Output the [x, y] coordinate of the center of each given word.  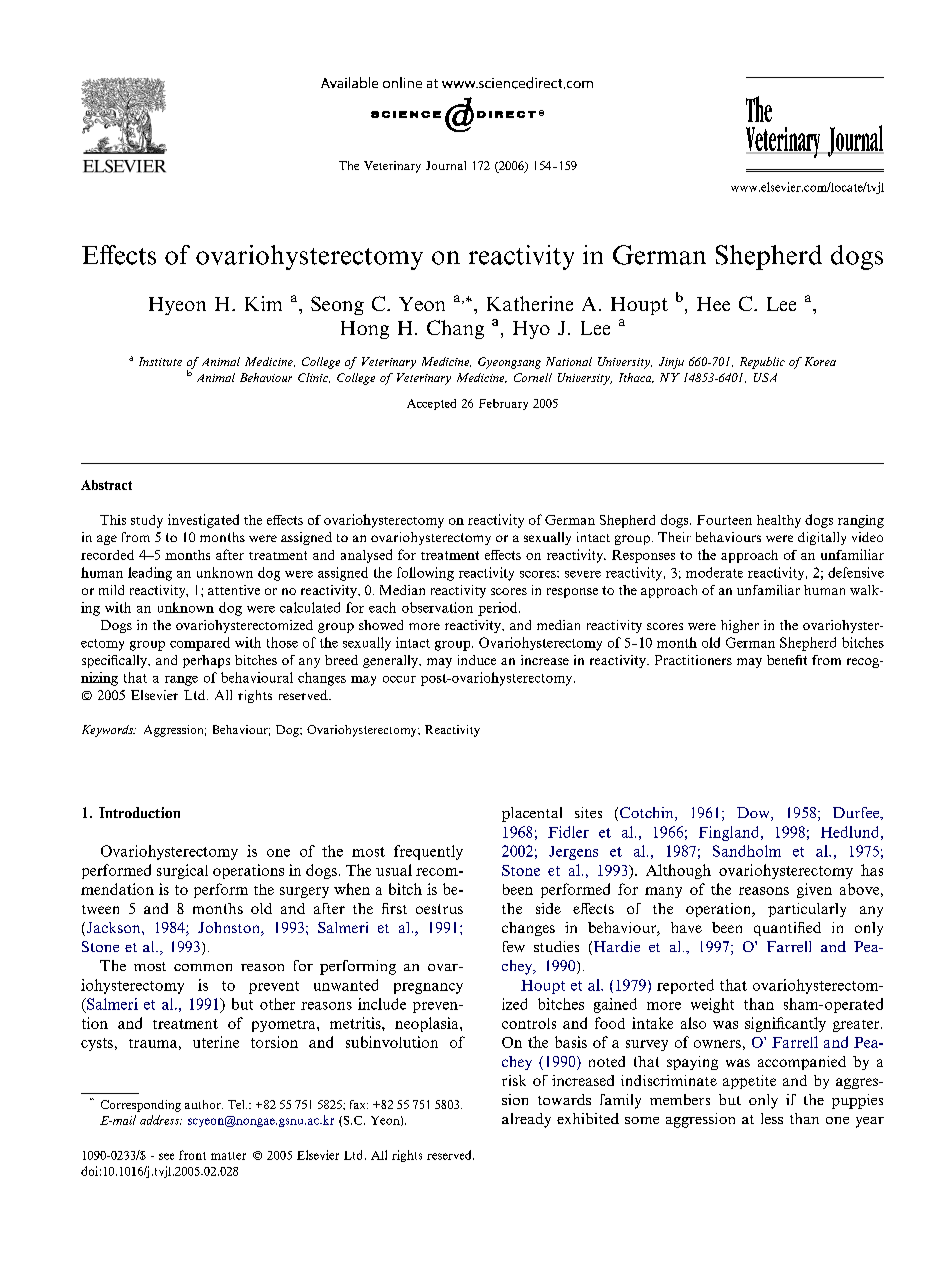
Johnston [230, 929]
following [425, 574]
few [514, 946]
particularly [807, 910]
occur [399, 679]
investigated [203, 521]
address [161, 1120]
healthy [779, 521]
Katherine [530, 303]
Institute [160, 361]
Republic [762, 363]
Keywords [108, 731]
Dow [754, 814]
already [526, 1120]
